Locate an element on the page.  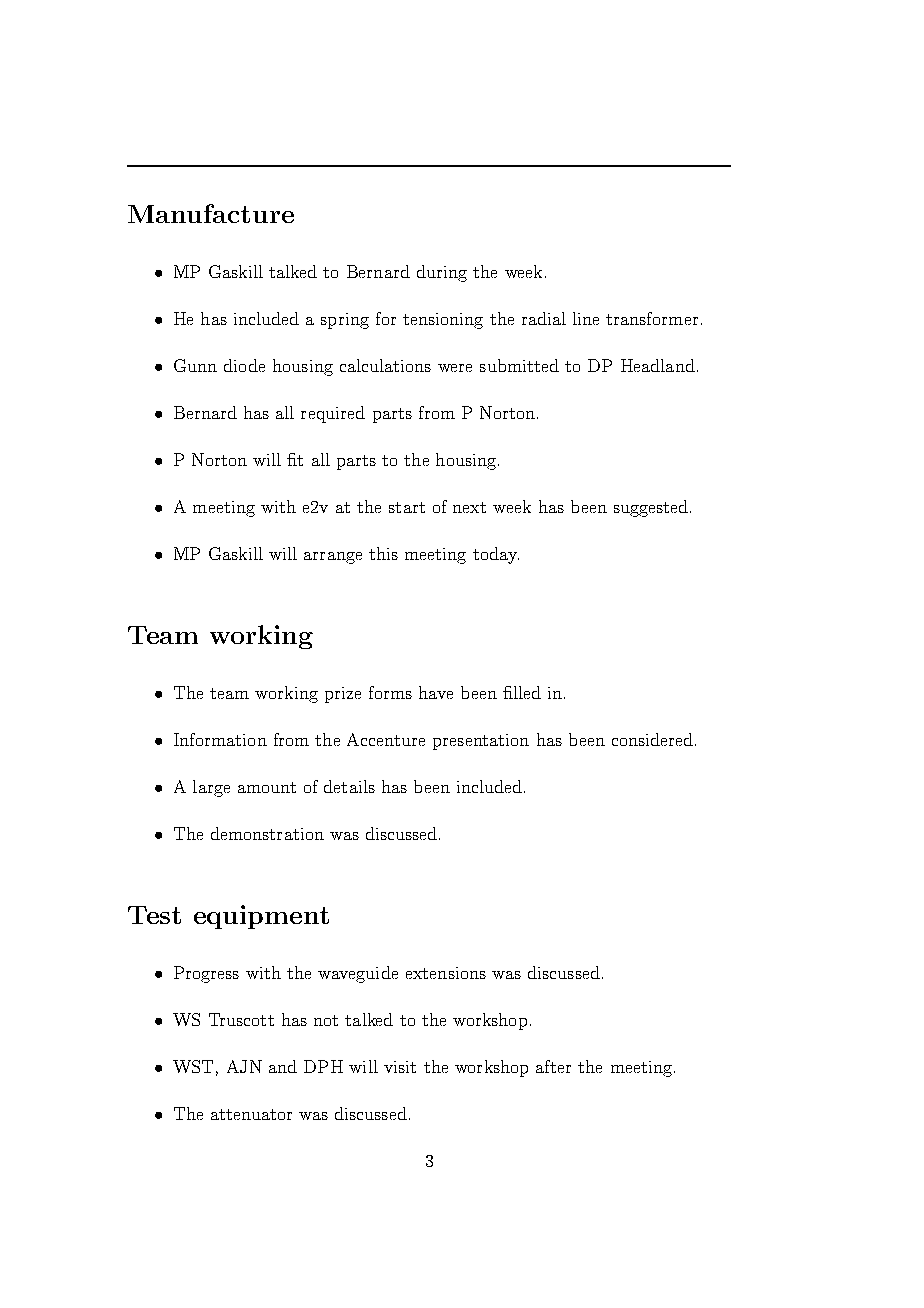
Gunn is located at coordinates (195, 365).
